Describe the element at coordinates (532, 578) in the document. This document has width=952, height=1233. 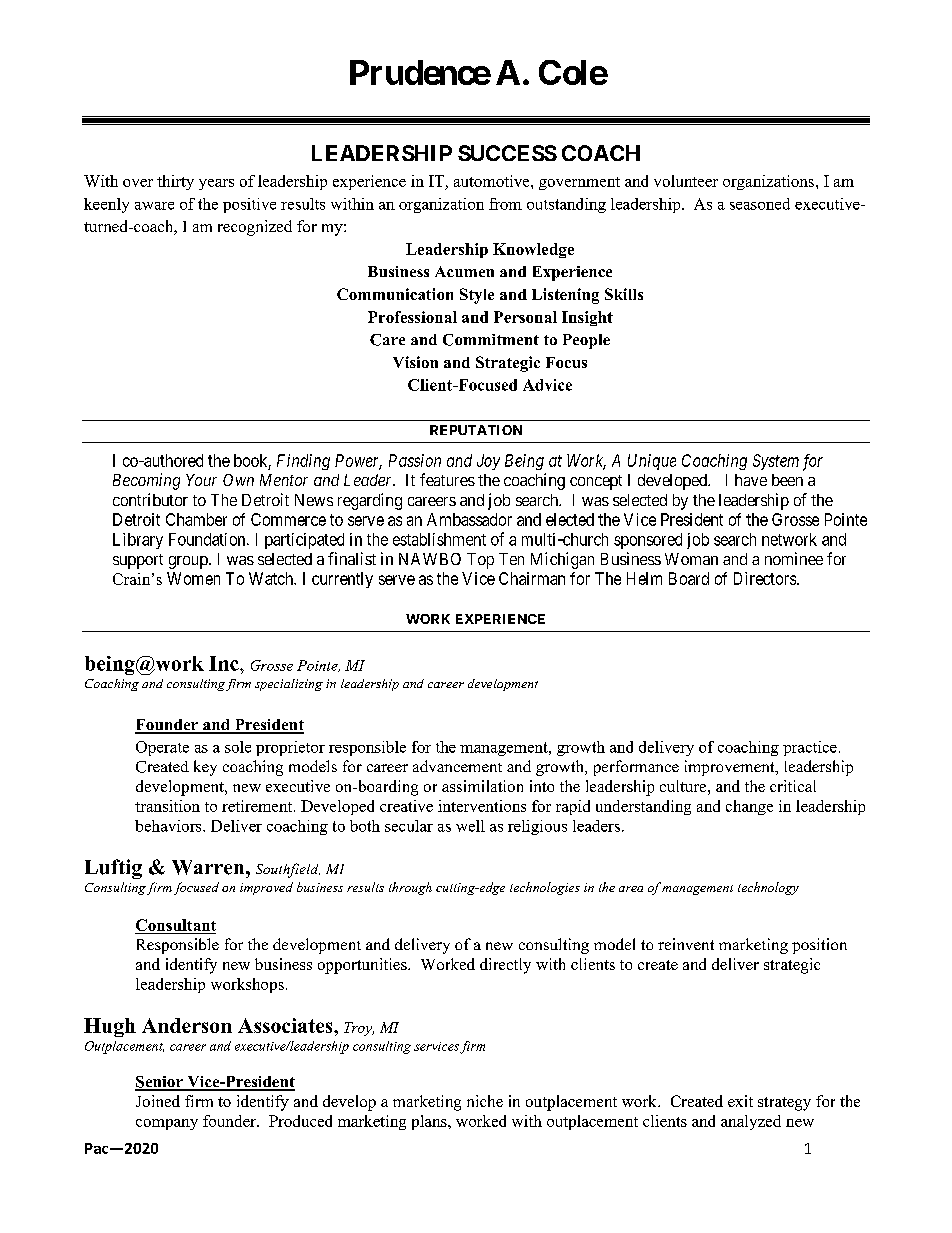
I see `Chairman` at that location.
